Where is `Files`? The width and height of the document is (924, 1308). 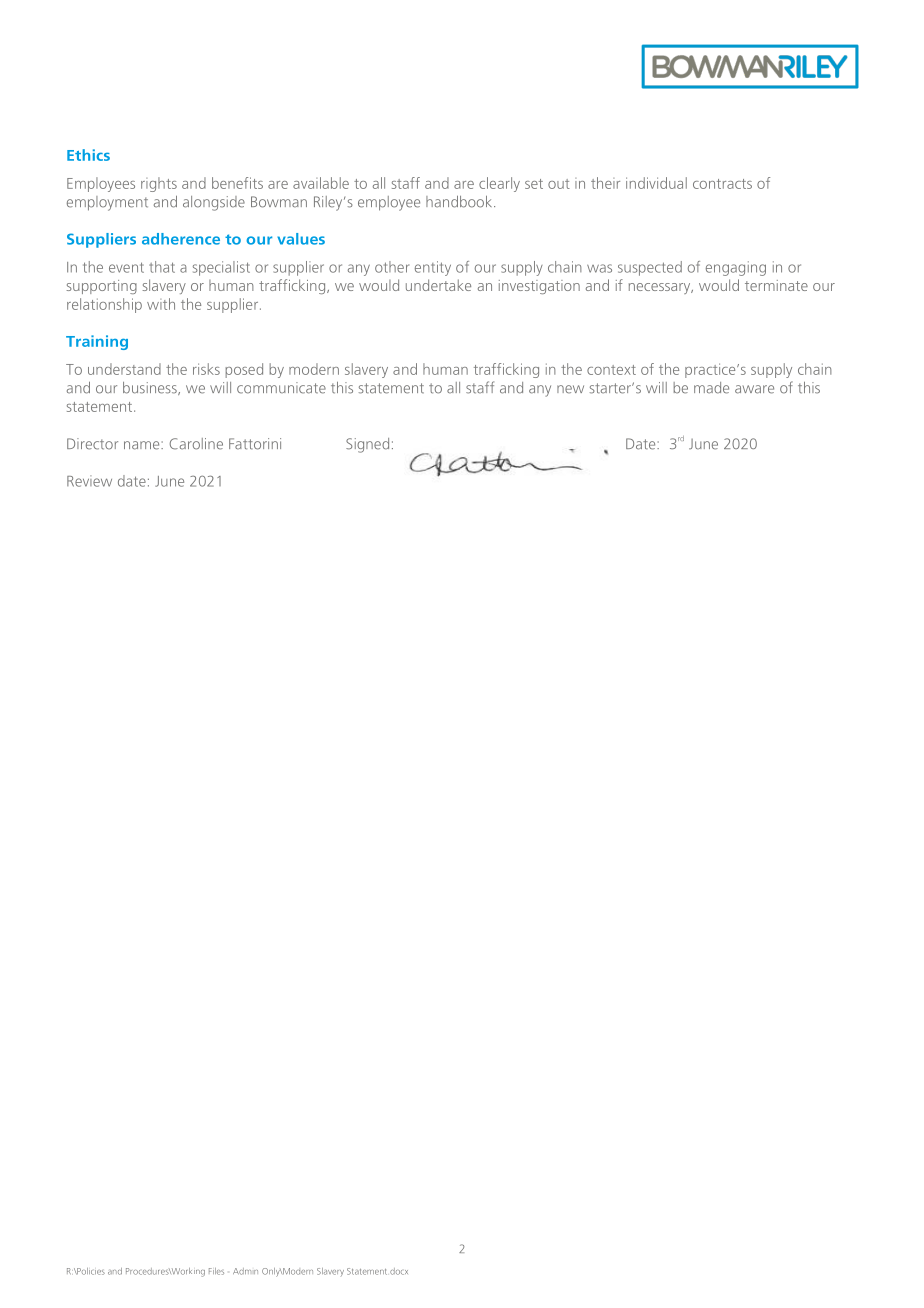
Files is located at coordinates (216, 1271).
